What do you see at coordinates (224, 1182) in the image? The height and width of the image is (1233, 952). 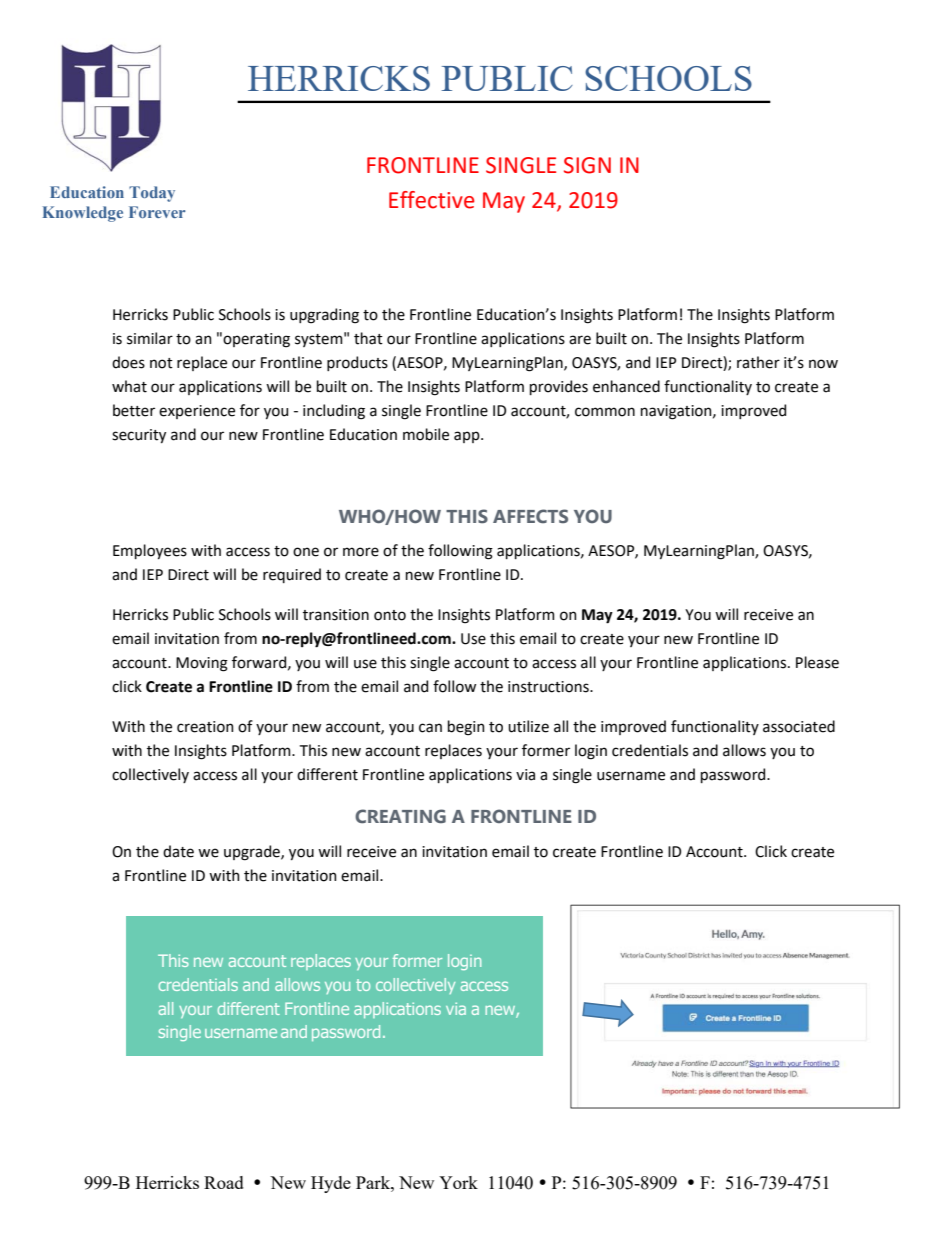 I see `Road` at bounding box center [224, 1182].
